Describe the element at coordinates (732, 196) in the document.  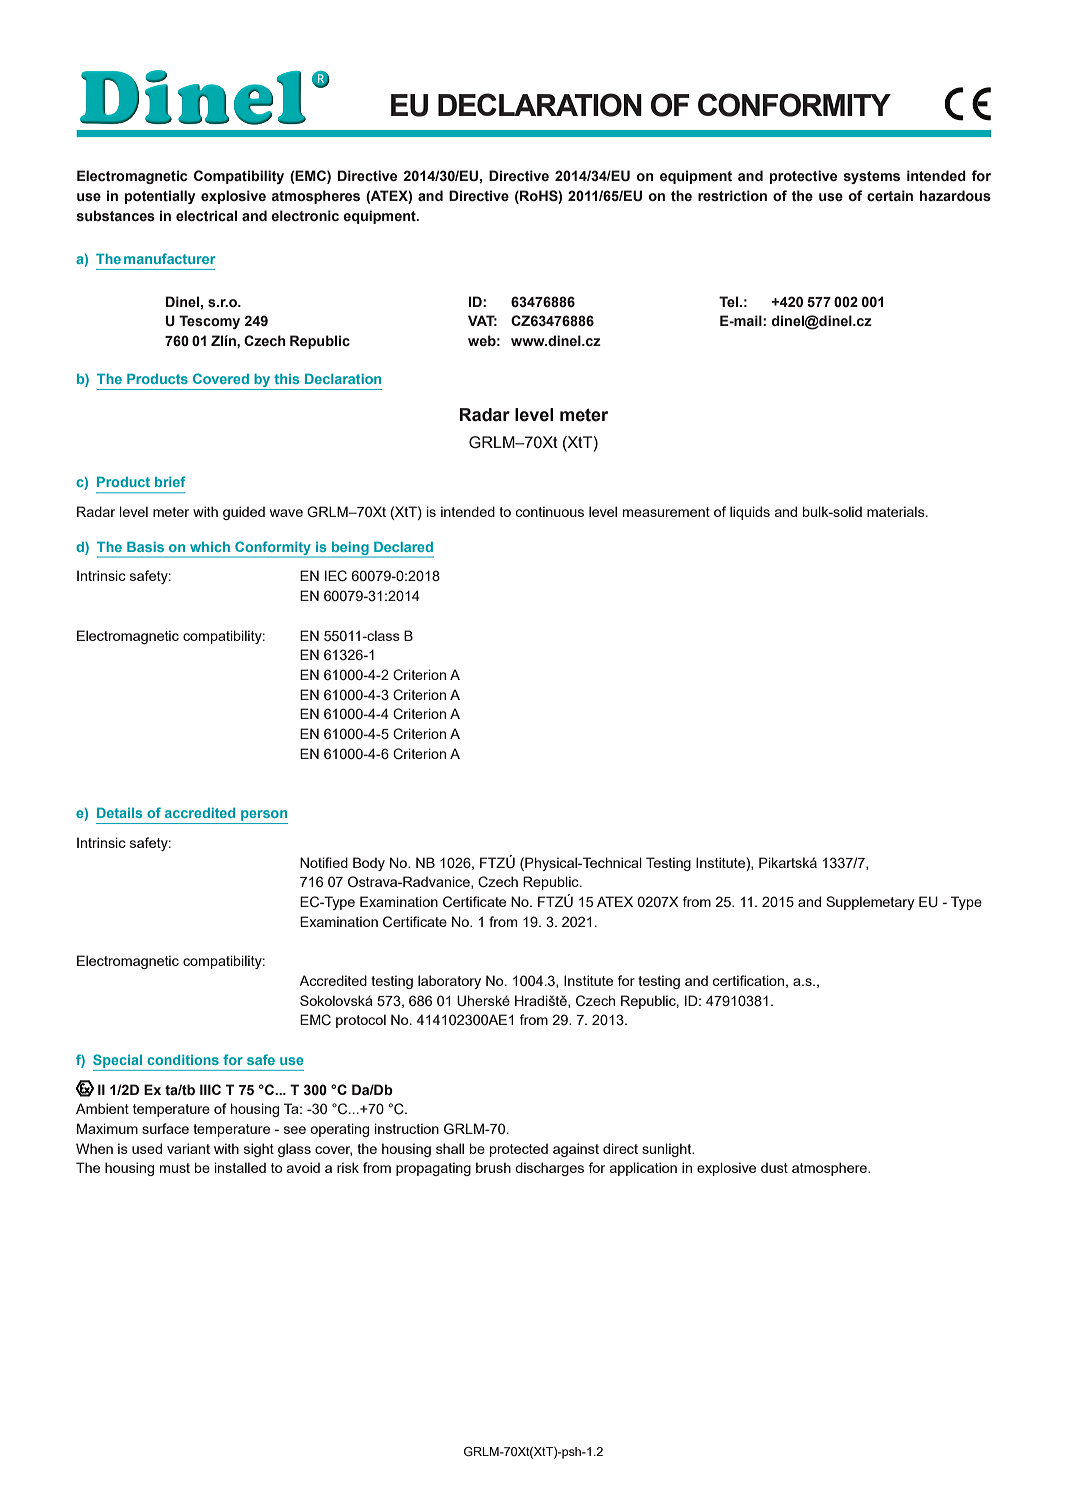
I see `restriction` at that location.
